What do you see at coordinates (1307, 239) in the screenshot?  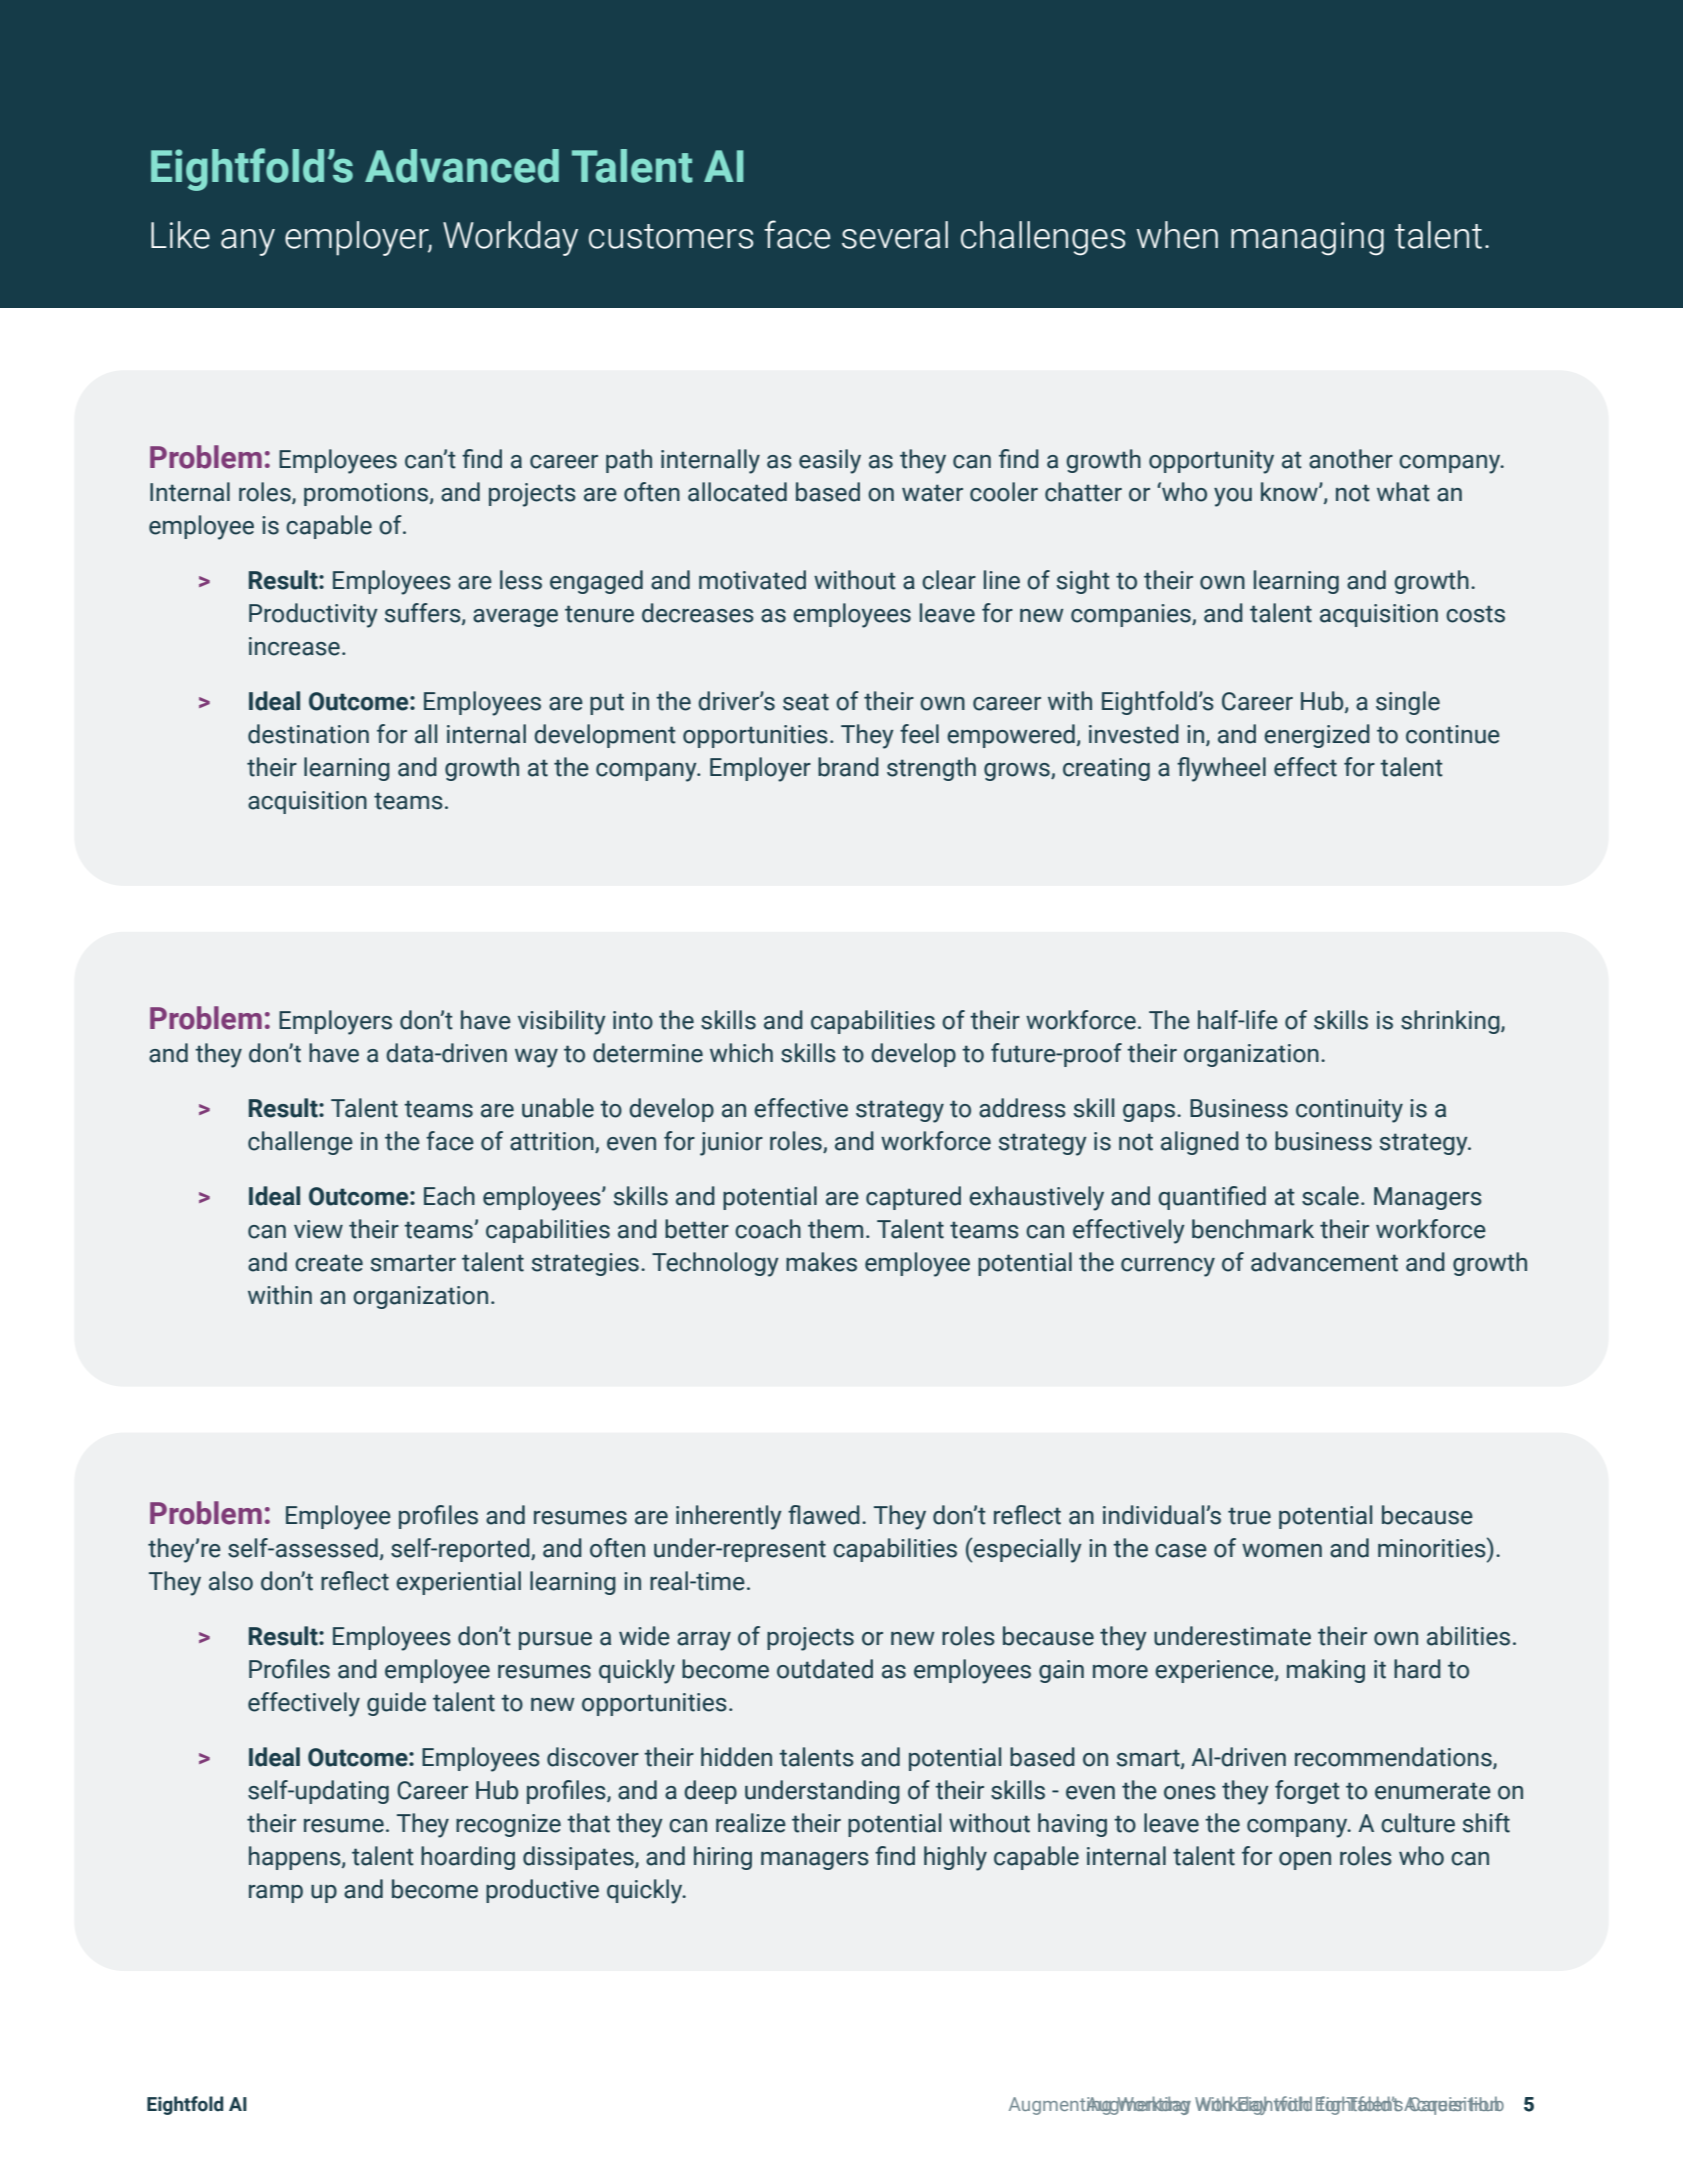 I see `managing` at bounding box center [1307, 239].
